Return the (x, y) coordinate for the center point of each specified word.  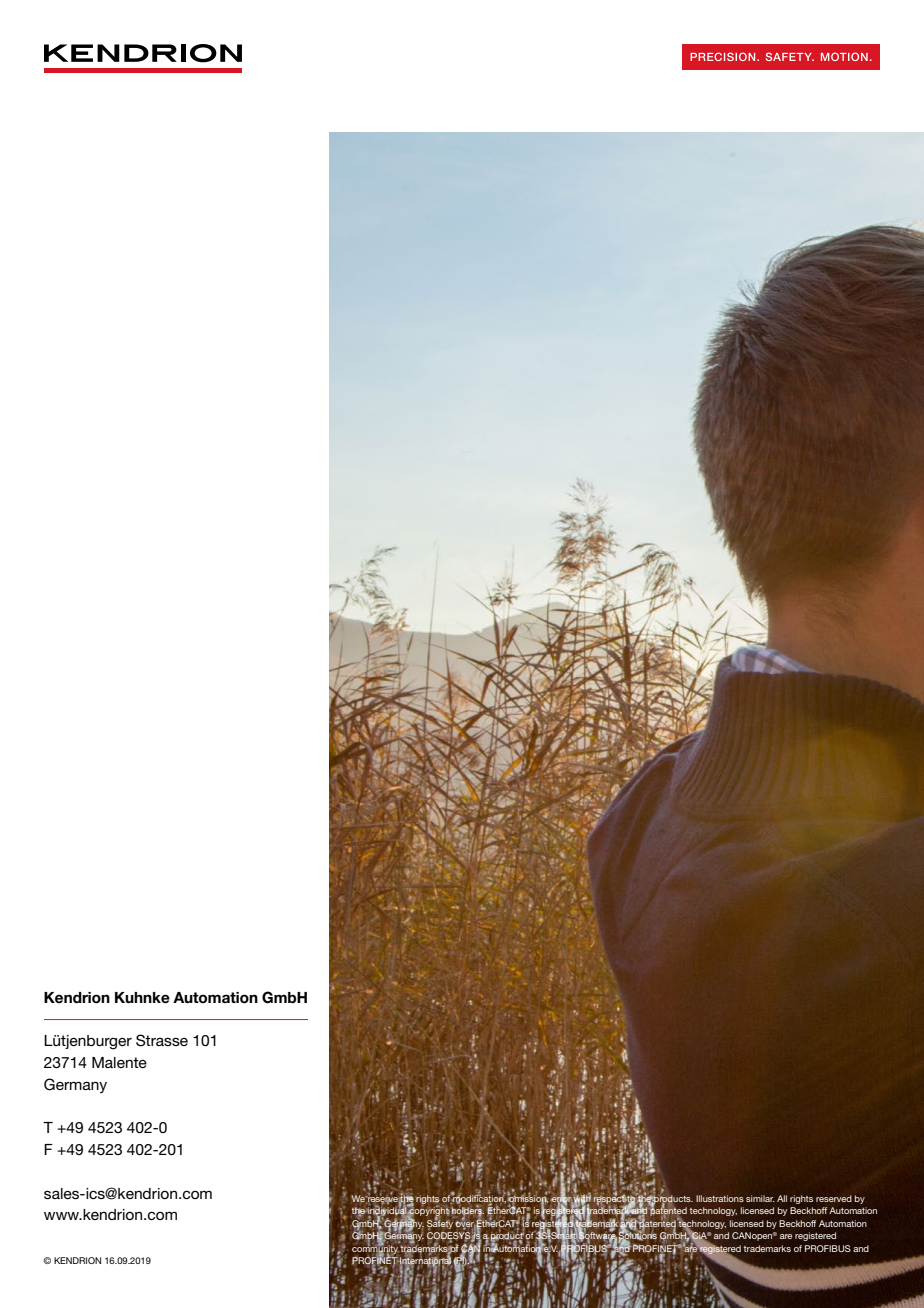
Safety (440, 1223)
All (782, 1198)
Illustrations (720, 1198)
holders (468, 1211)
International (424, 1261)
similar (760, 1198)
